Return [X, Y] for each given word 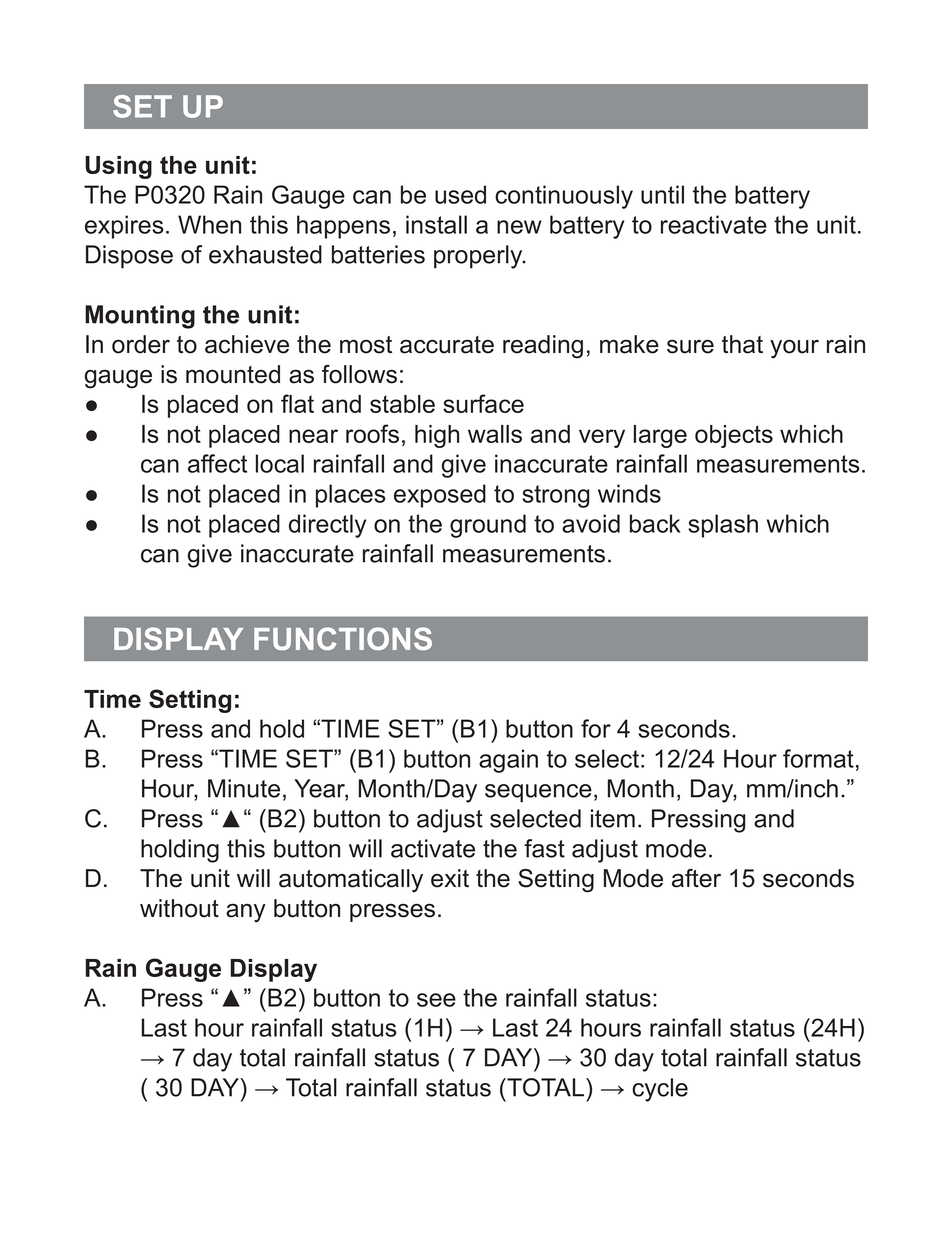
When [209, 224]
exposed [440, 496]
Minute [244, 788]
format [818, 758]
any [246, 913]
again [508, 761]
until [662, 194]
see [436, 1000]
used [460, 194]
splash [723, 526]
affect [217, 463]
